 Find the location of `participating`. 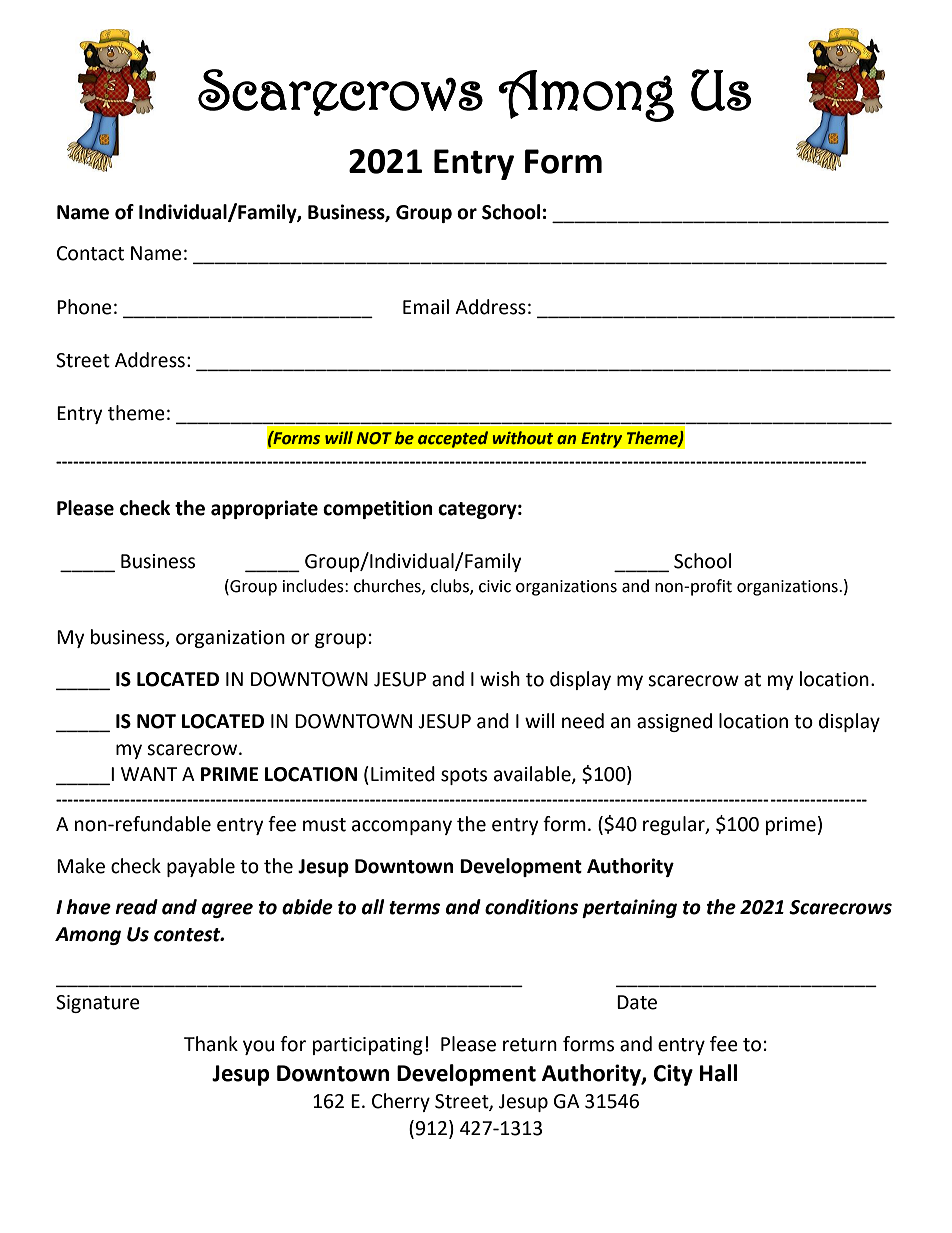

participating is located at coordinates (368, 1046).
